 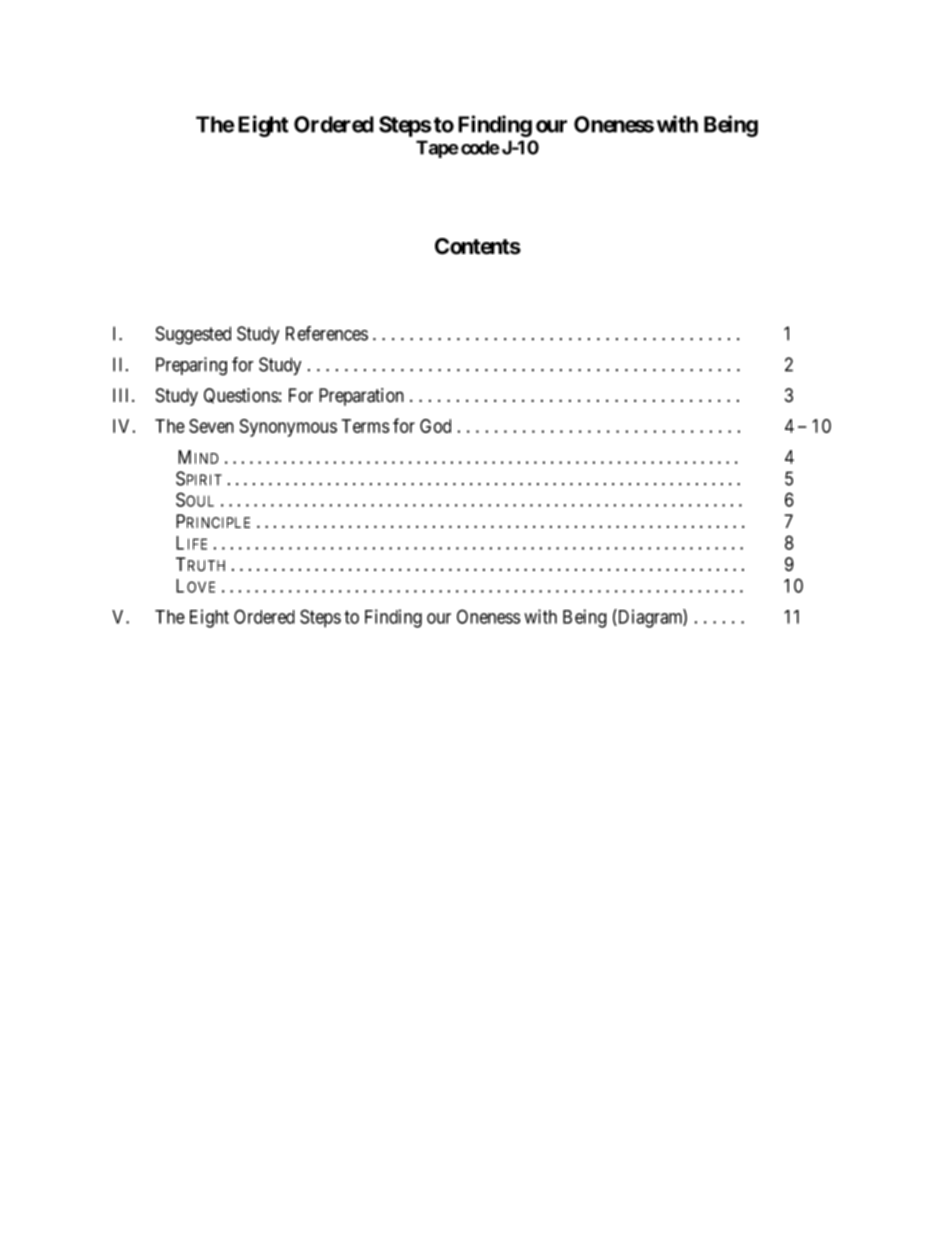 I want to click on Terms, so click(x=365, y=426).
